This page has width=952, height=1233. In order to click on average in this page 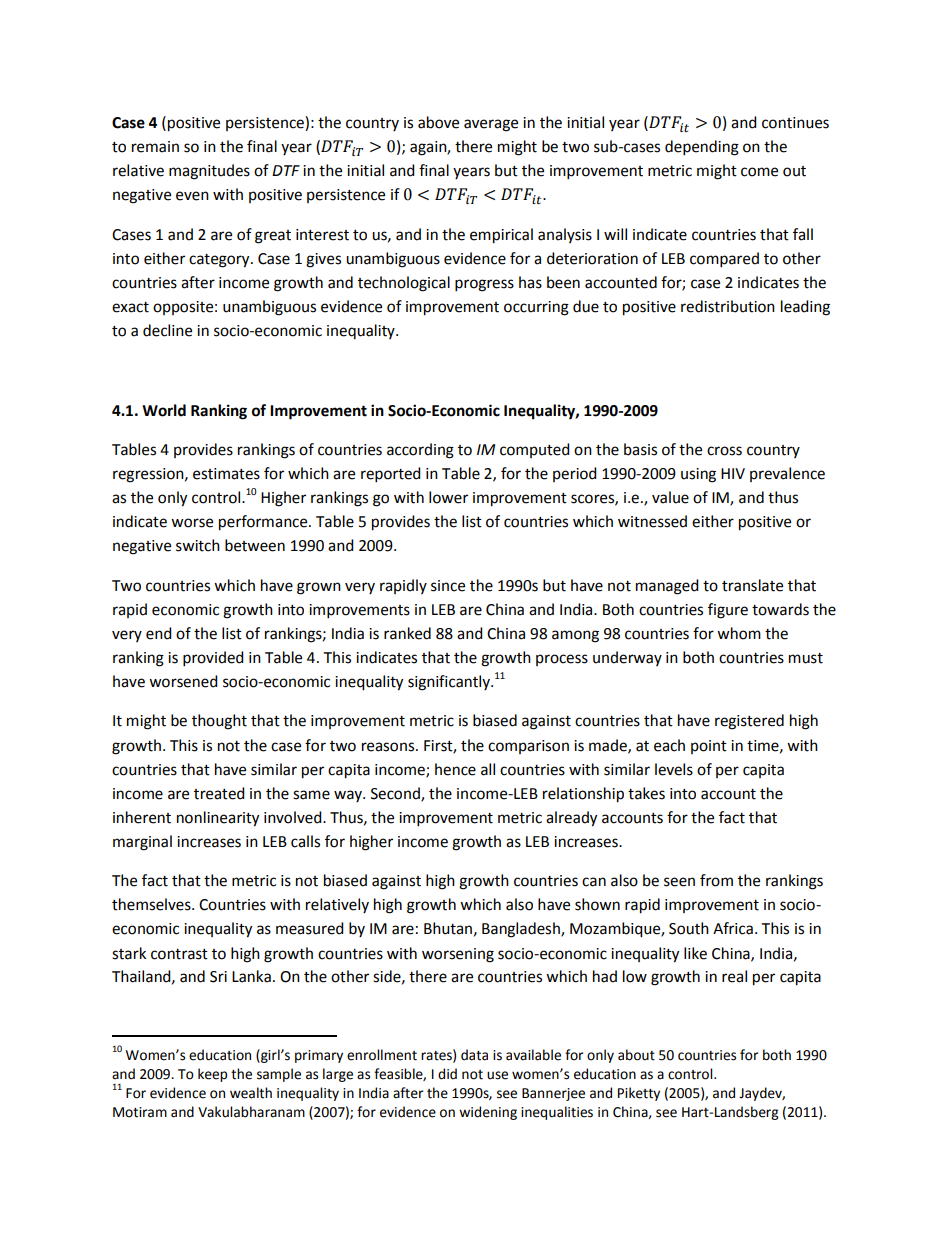, I will do `click(491, 125)`.
